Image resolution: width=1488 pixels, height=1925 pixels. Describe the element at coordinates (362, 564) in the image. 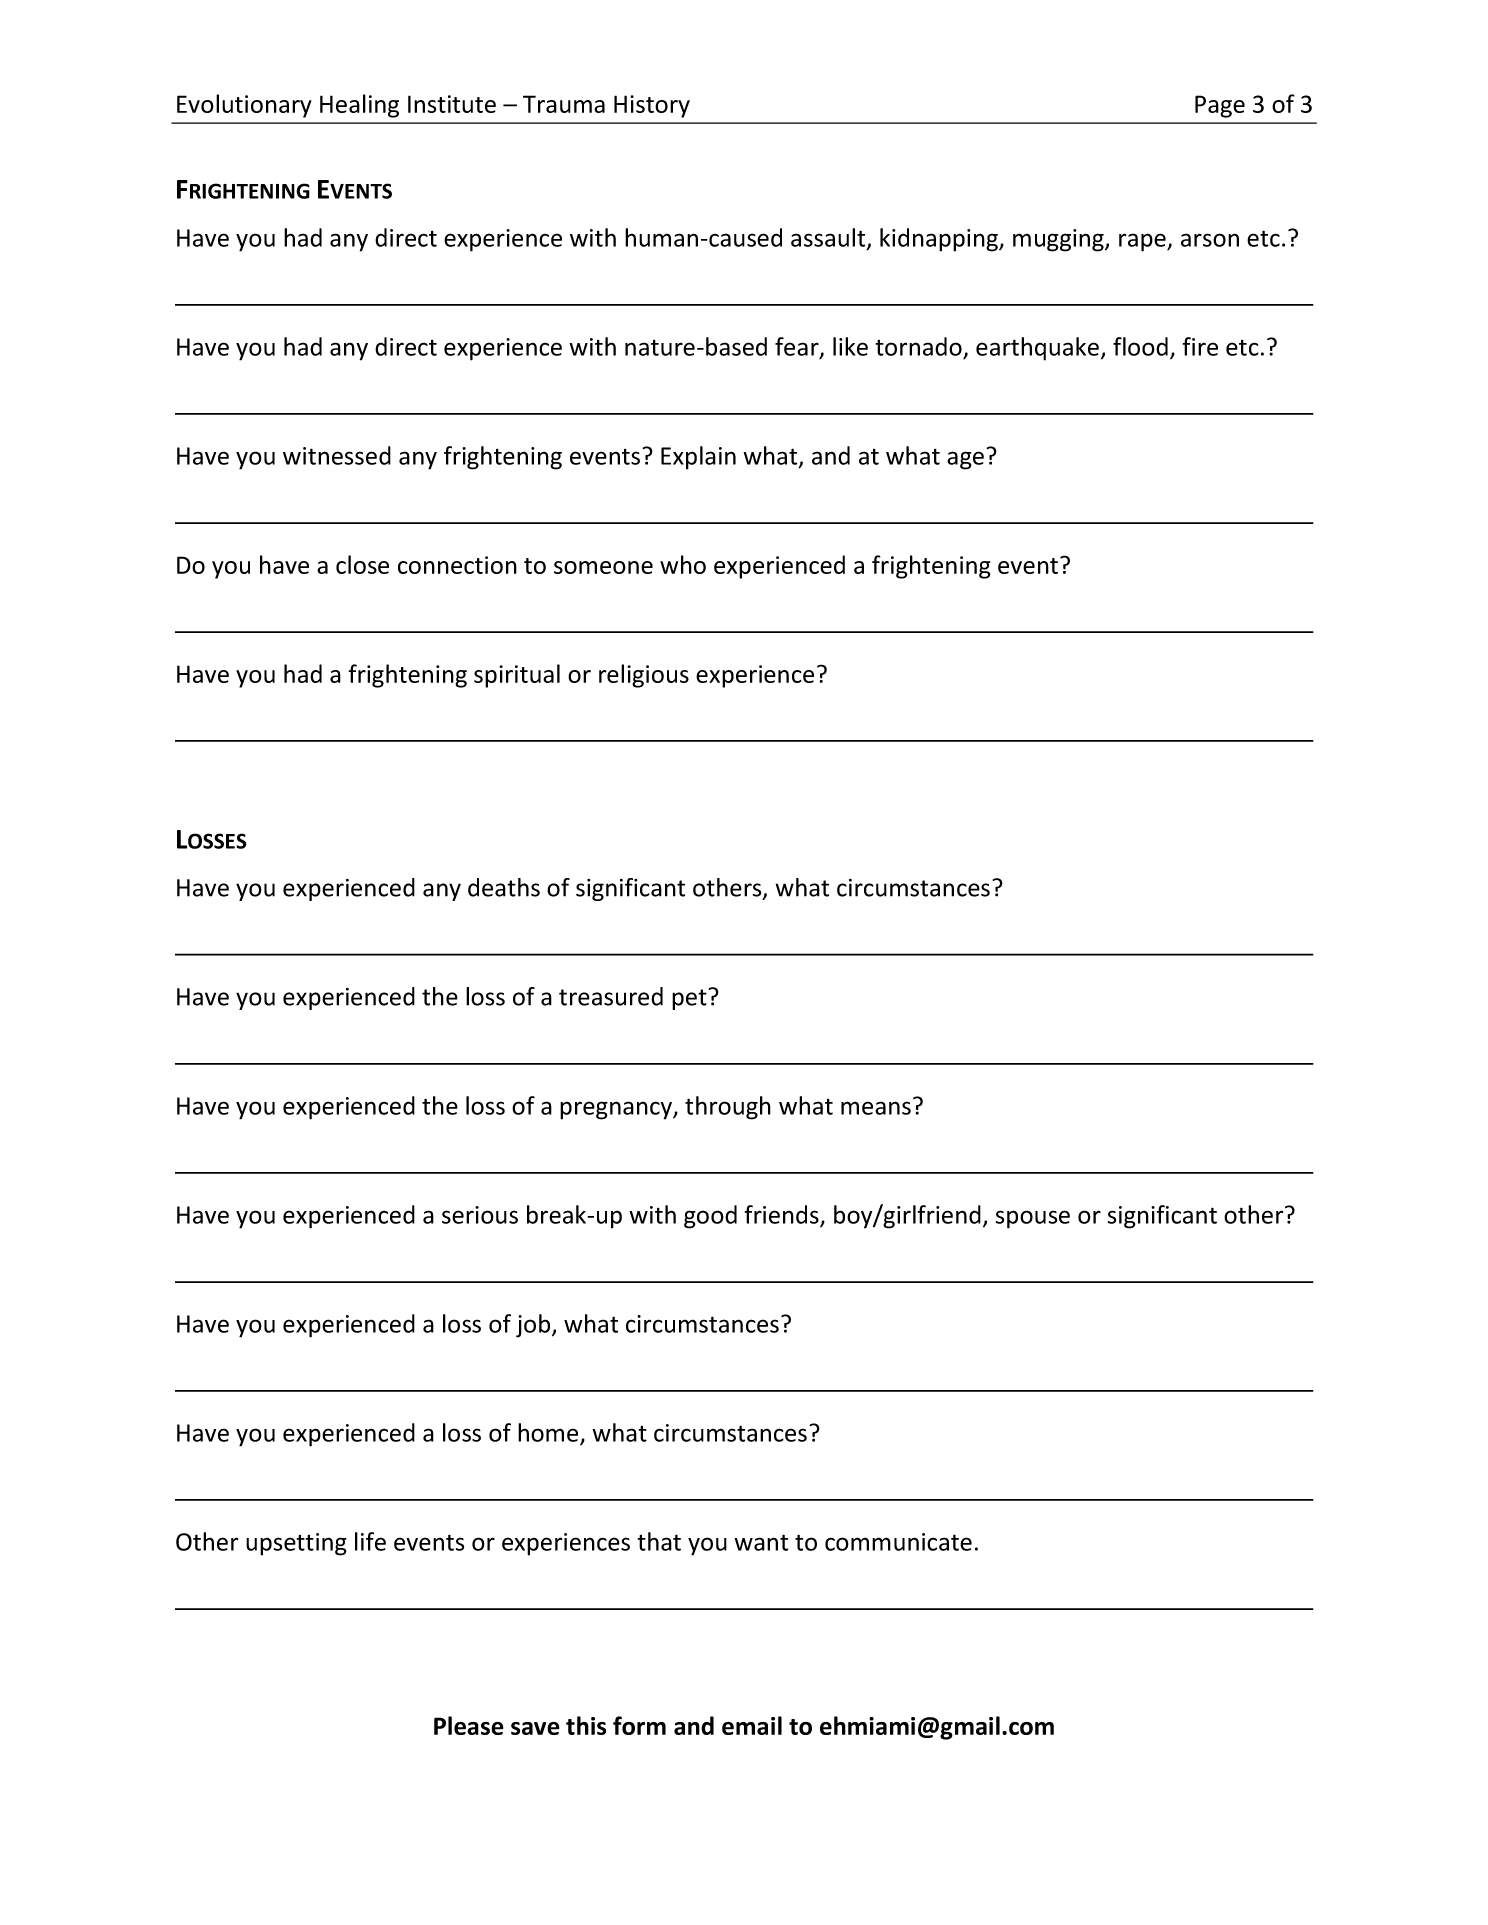

I see `close` at that location.
